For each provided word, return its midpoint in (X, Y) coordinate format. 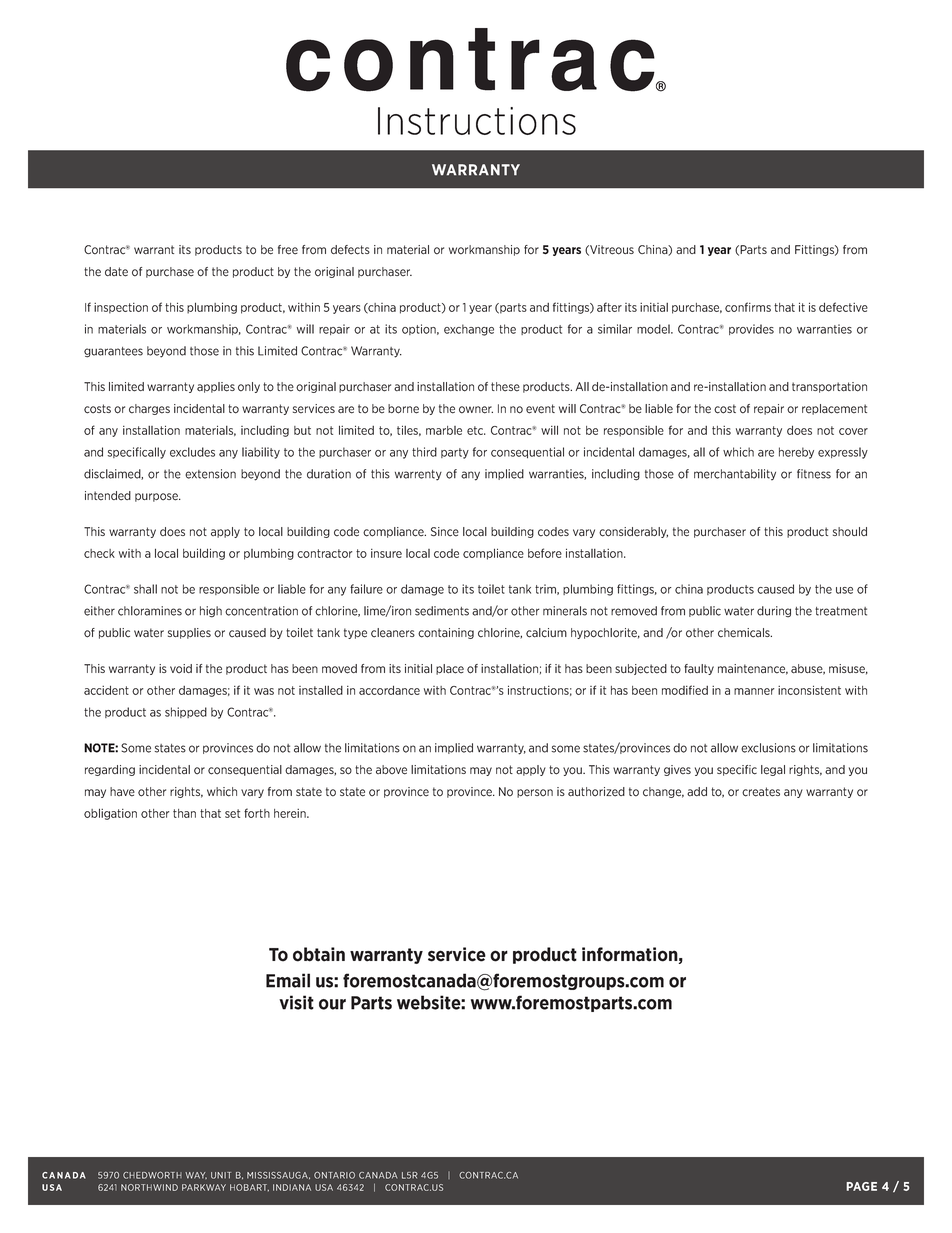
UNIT (221, 1175)
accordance (389, 690)
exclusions (768, 748)
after (609, 307)
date (116, 272)
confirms (748, 307)
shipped (186, 712)
